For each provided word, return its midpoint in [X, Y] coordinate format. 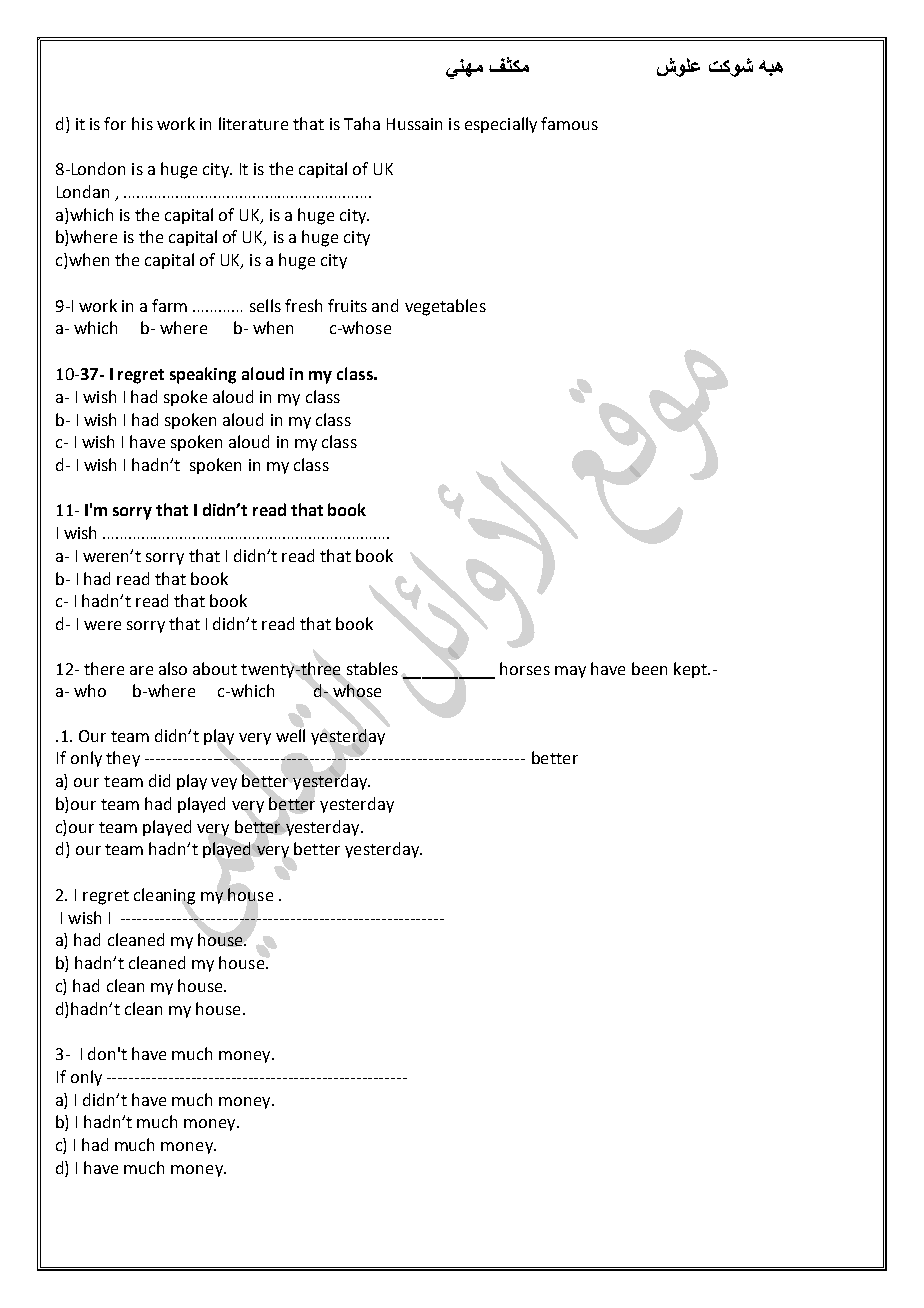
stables [372, 668]
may [570, 672]
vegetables [445, 307]
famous [569, 123]
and [385, 305]
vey [224, 784]
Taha [362, 123]
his [142, 123]
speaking [203, 375]
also [173, 668]
